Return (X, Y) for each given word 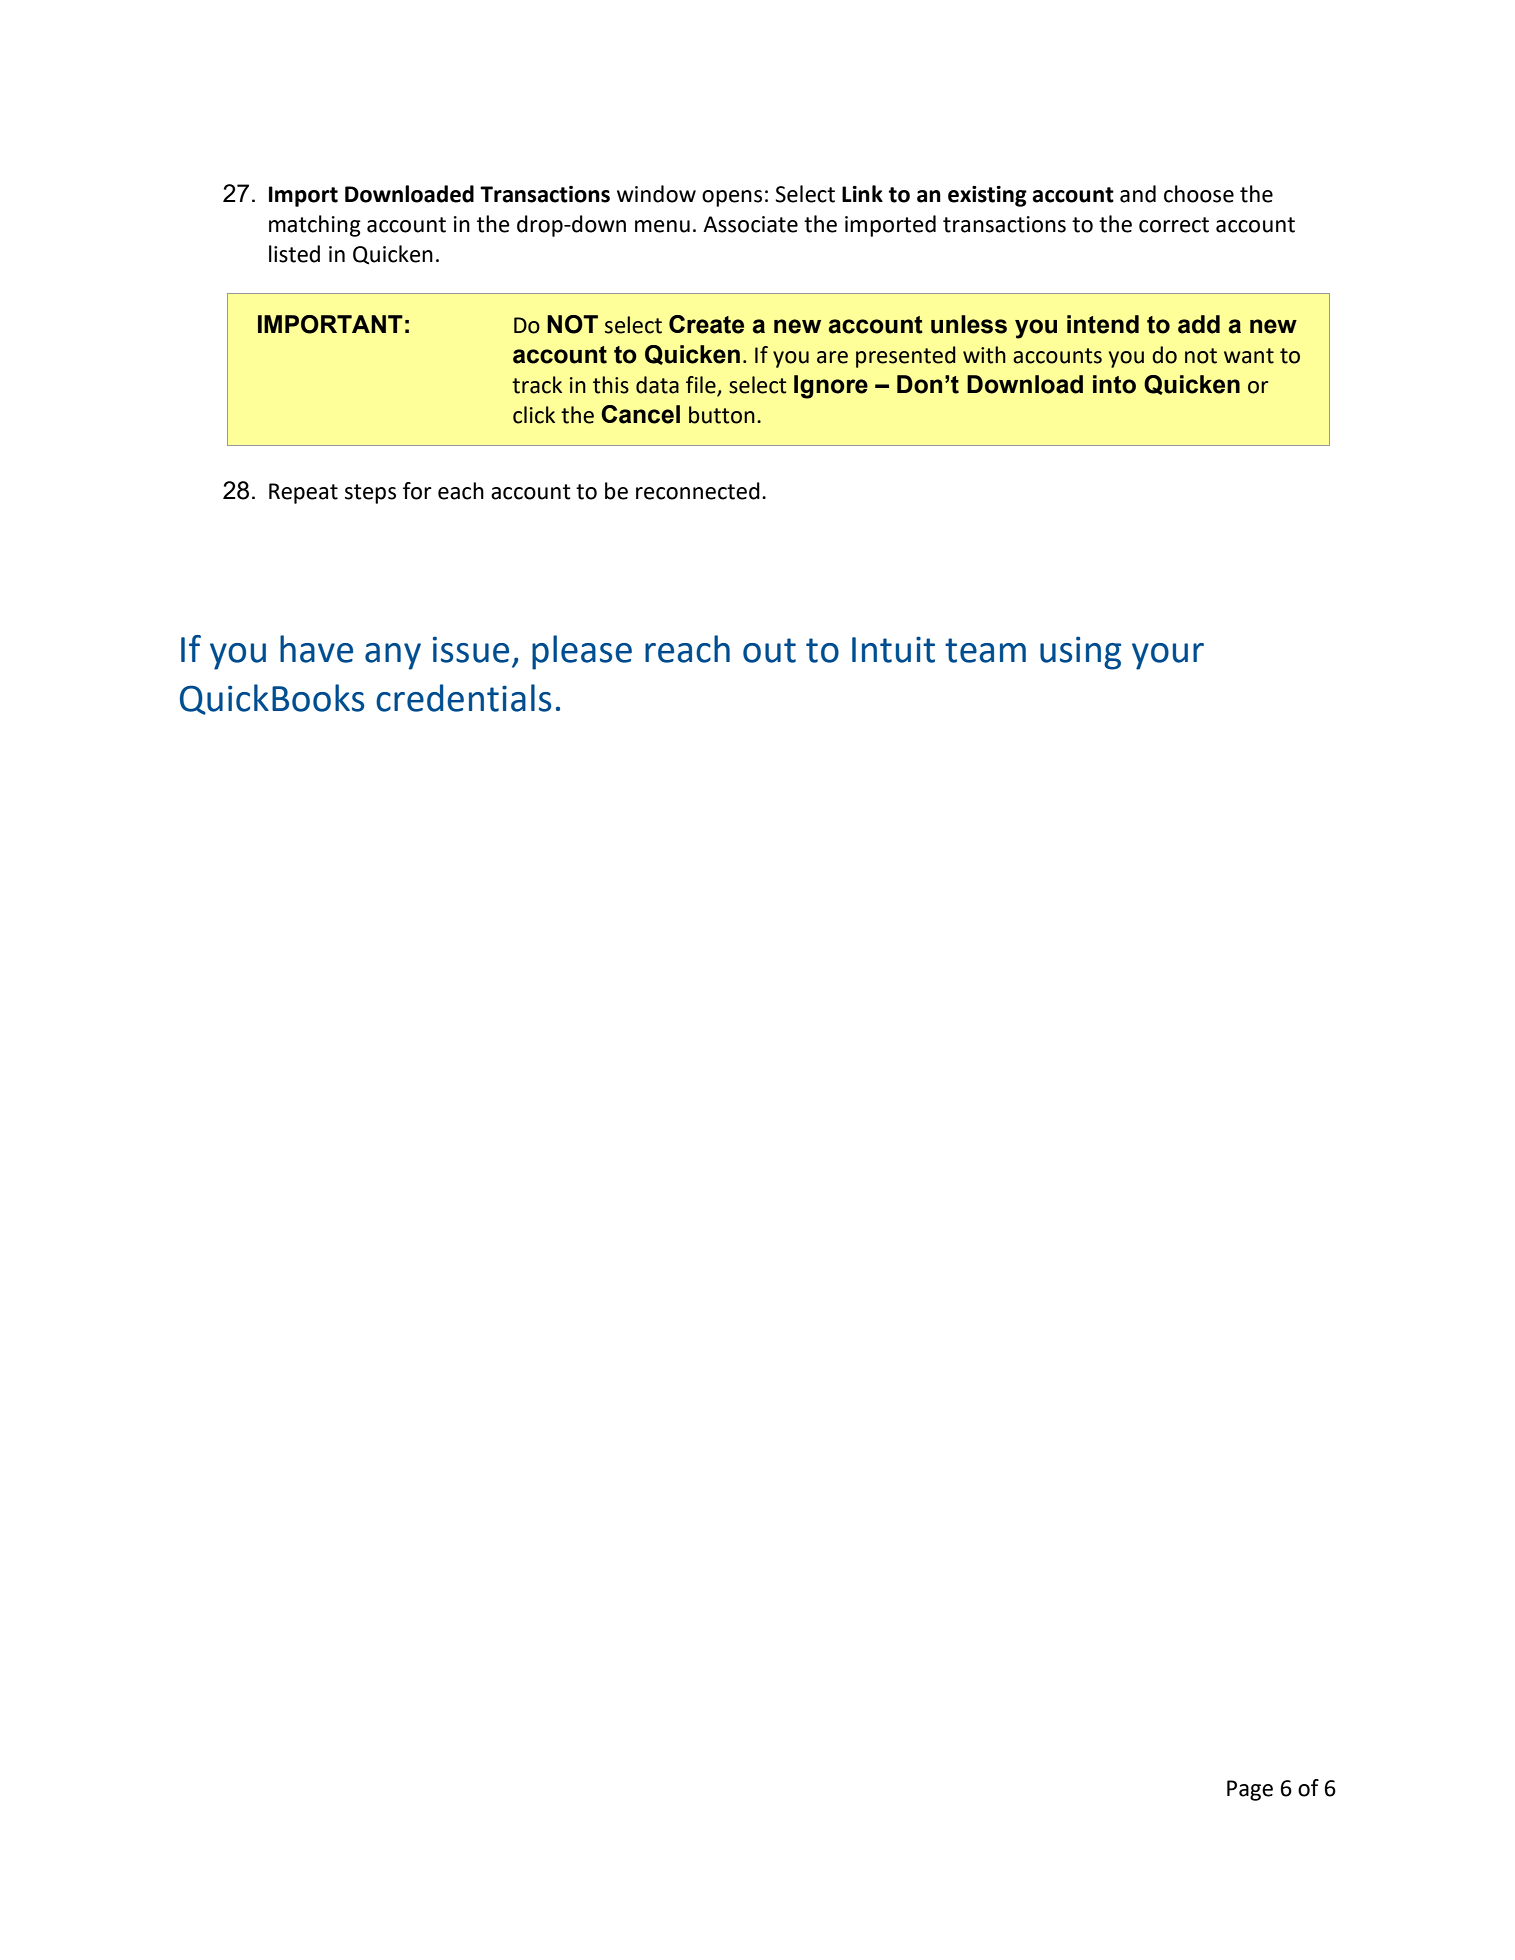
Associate (750, 224)
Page (1250, 1790)
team (985, 650)
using (1080, 653)
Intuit (893, 649)
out (769, 650)
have (316, 649)
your (1168, 656)
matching (315, 226)
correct (1174, 225)
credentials (463, 698)
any (393, 656)
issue (471, 649)
